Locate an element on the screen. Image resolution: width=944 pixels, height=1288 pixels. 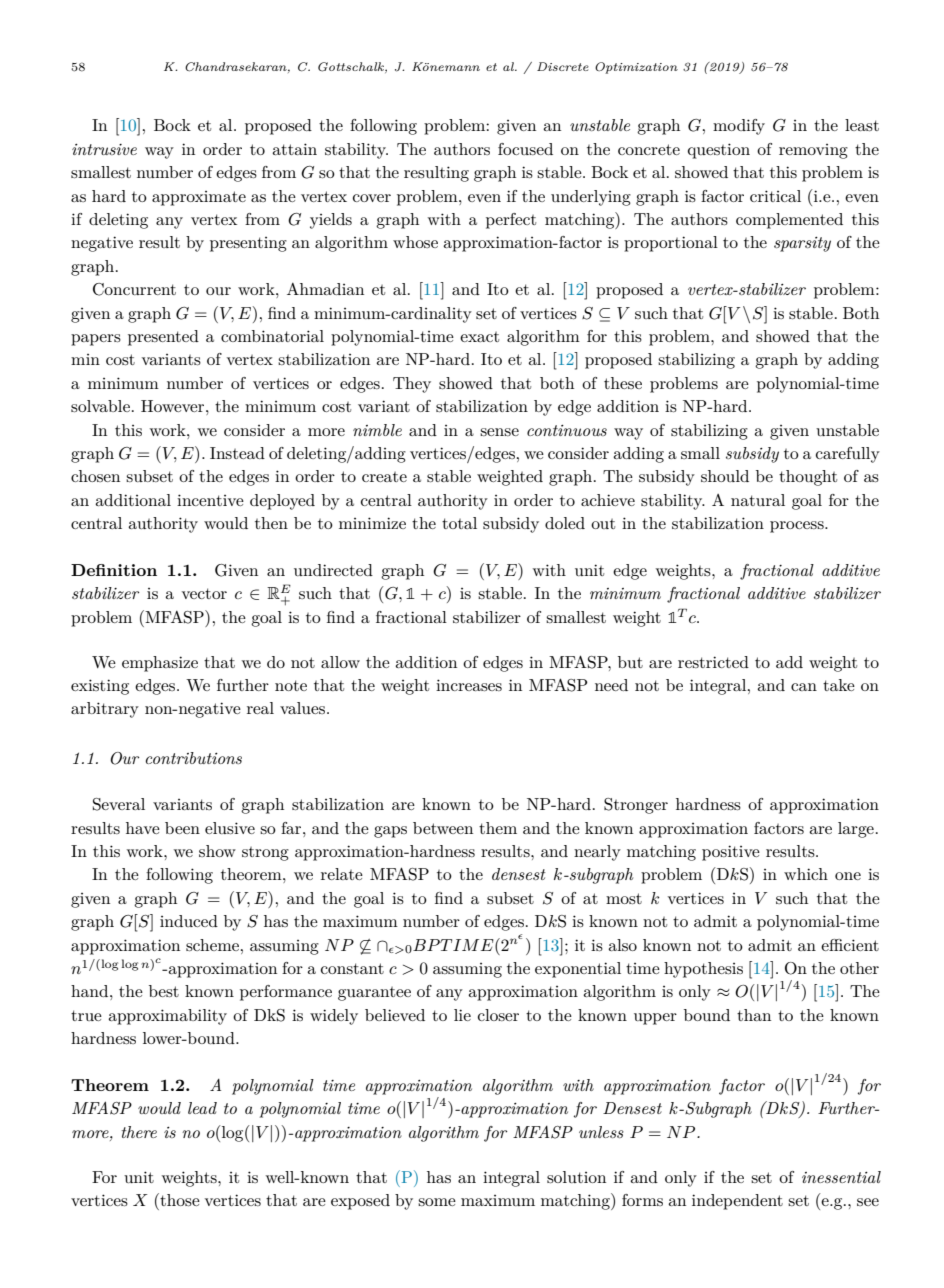
those is located at coordinates (179, 1199).
